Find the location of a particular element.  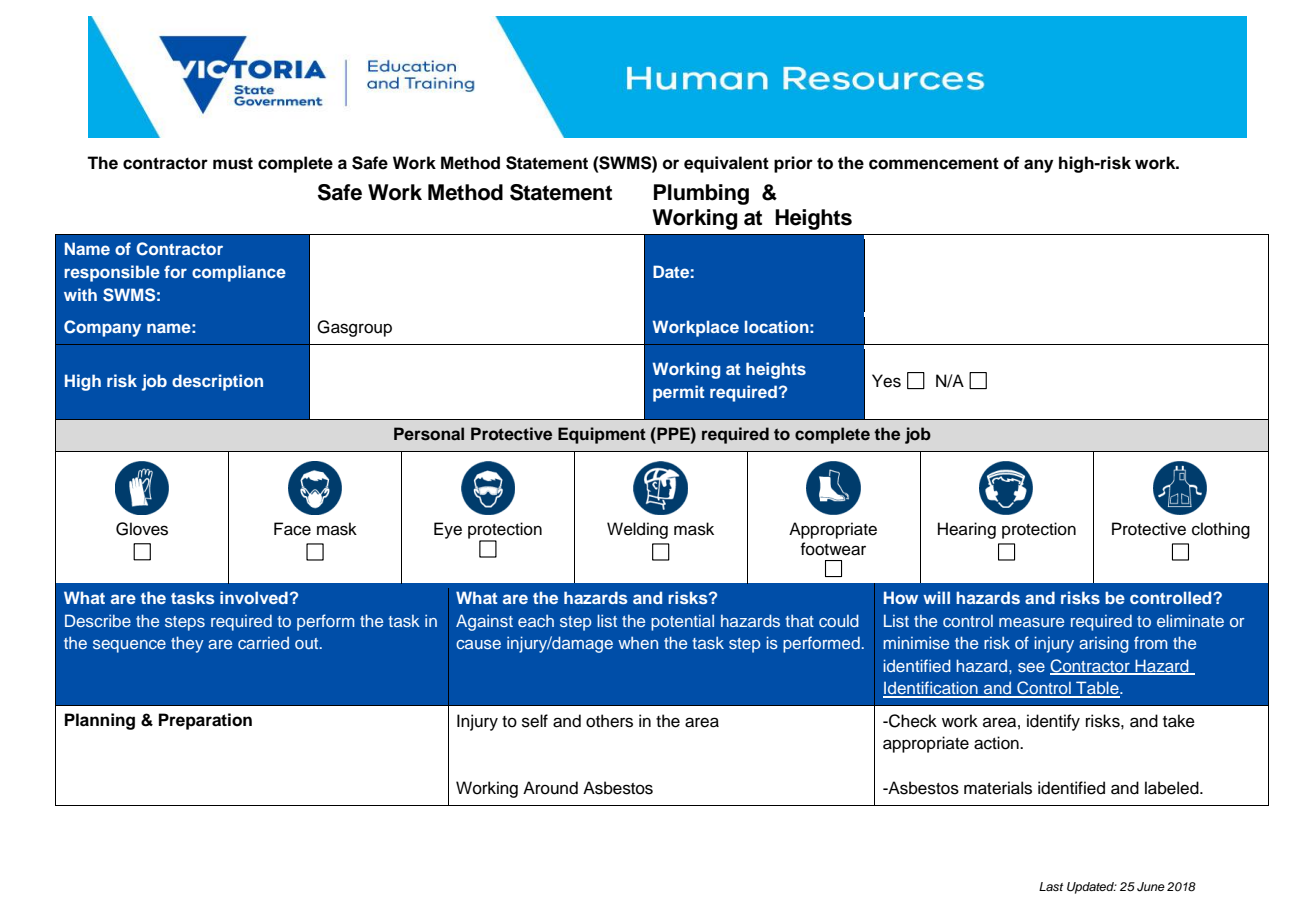

must is located at coordinates (233, 163).
